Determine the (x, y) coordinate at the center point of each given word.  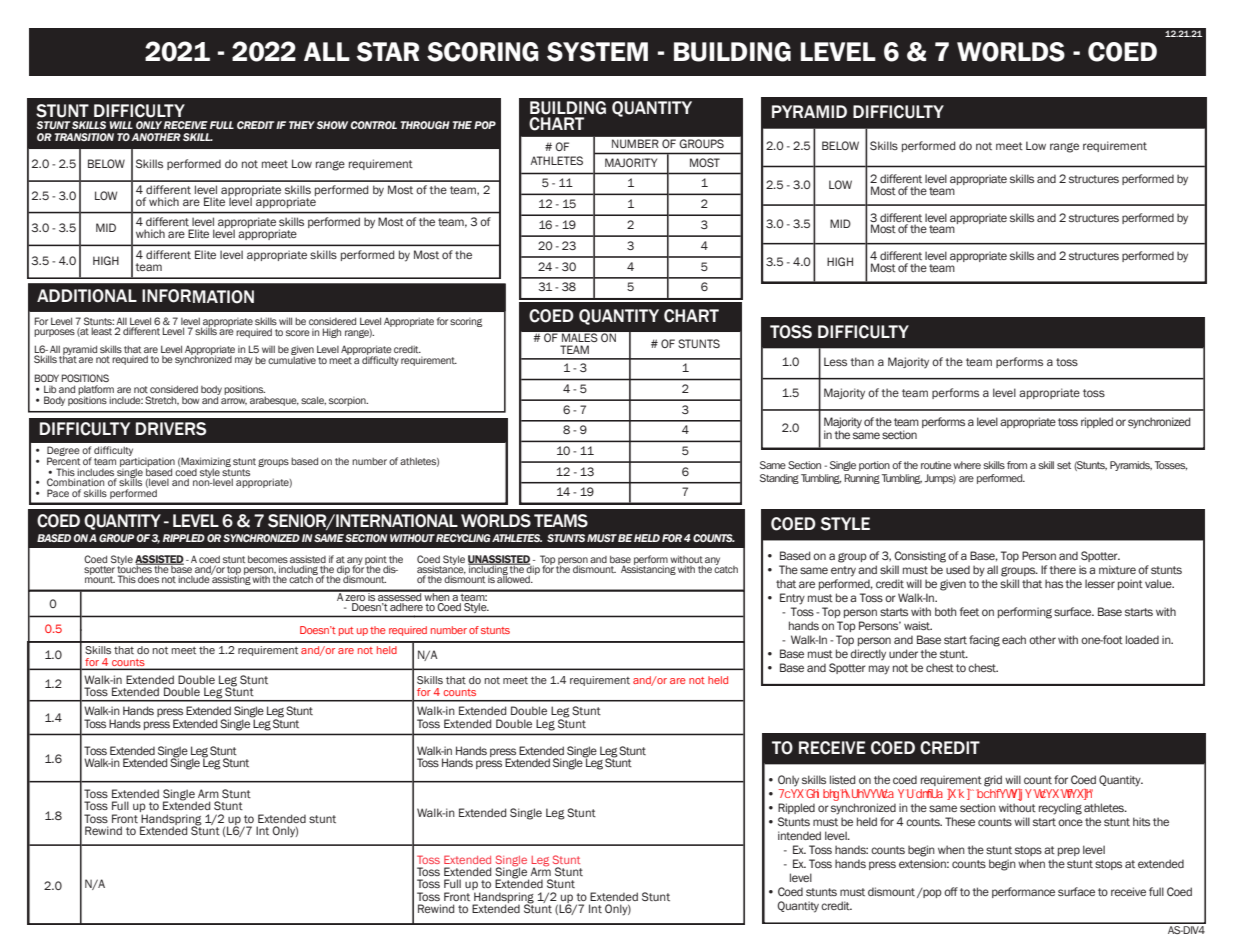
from (1017, 465)
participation (147, 462)
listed (842, 779)
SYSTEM (597, 52)
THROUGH (425, 125)
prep (1069, 851)
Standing (779, 479)
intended (799, 835)
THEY (302, 125)
